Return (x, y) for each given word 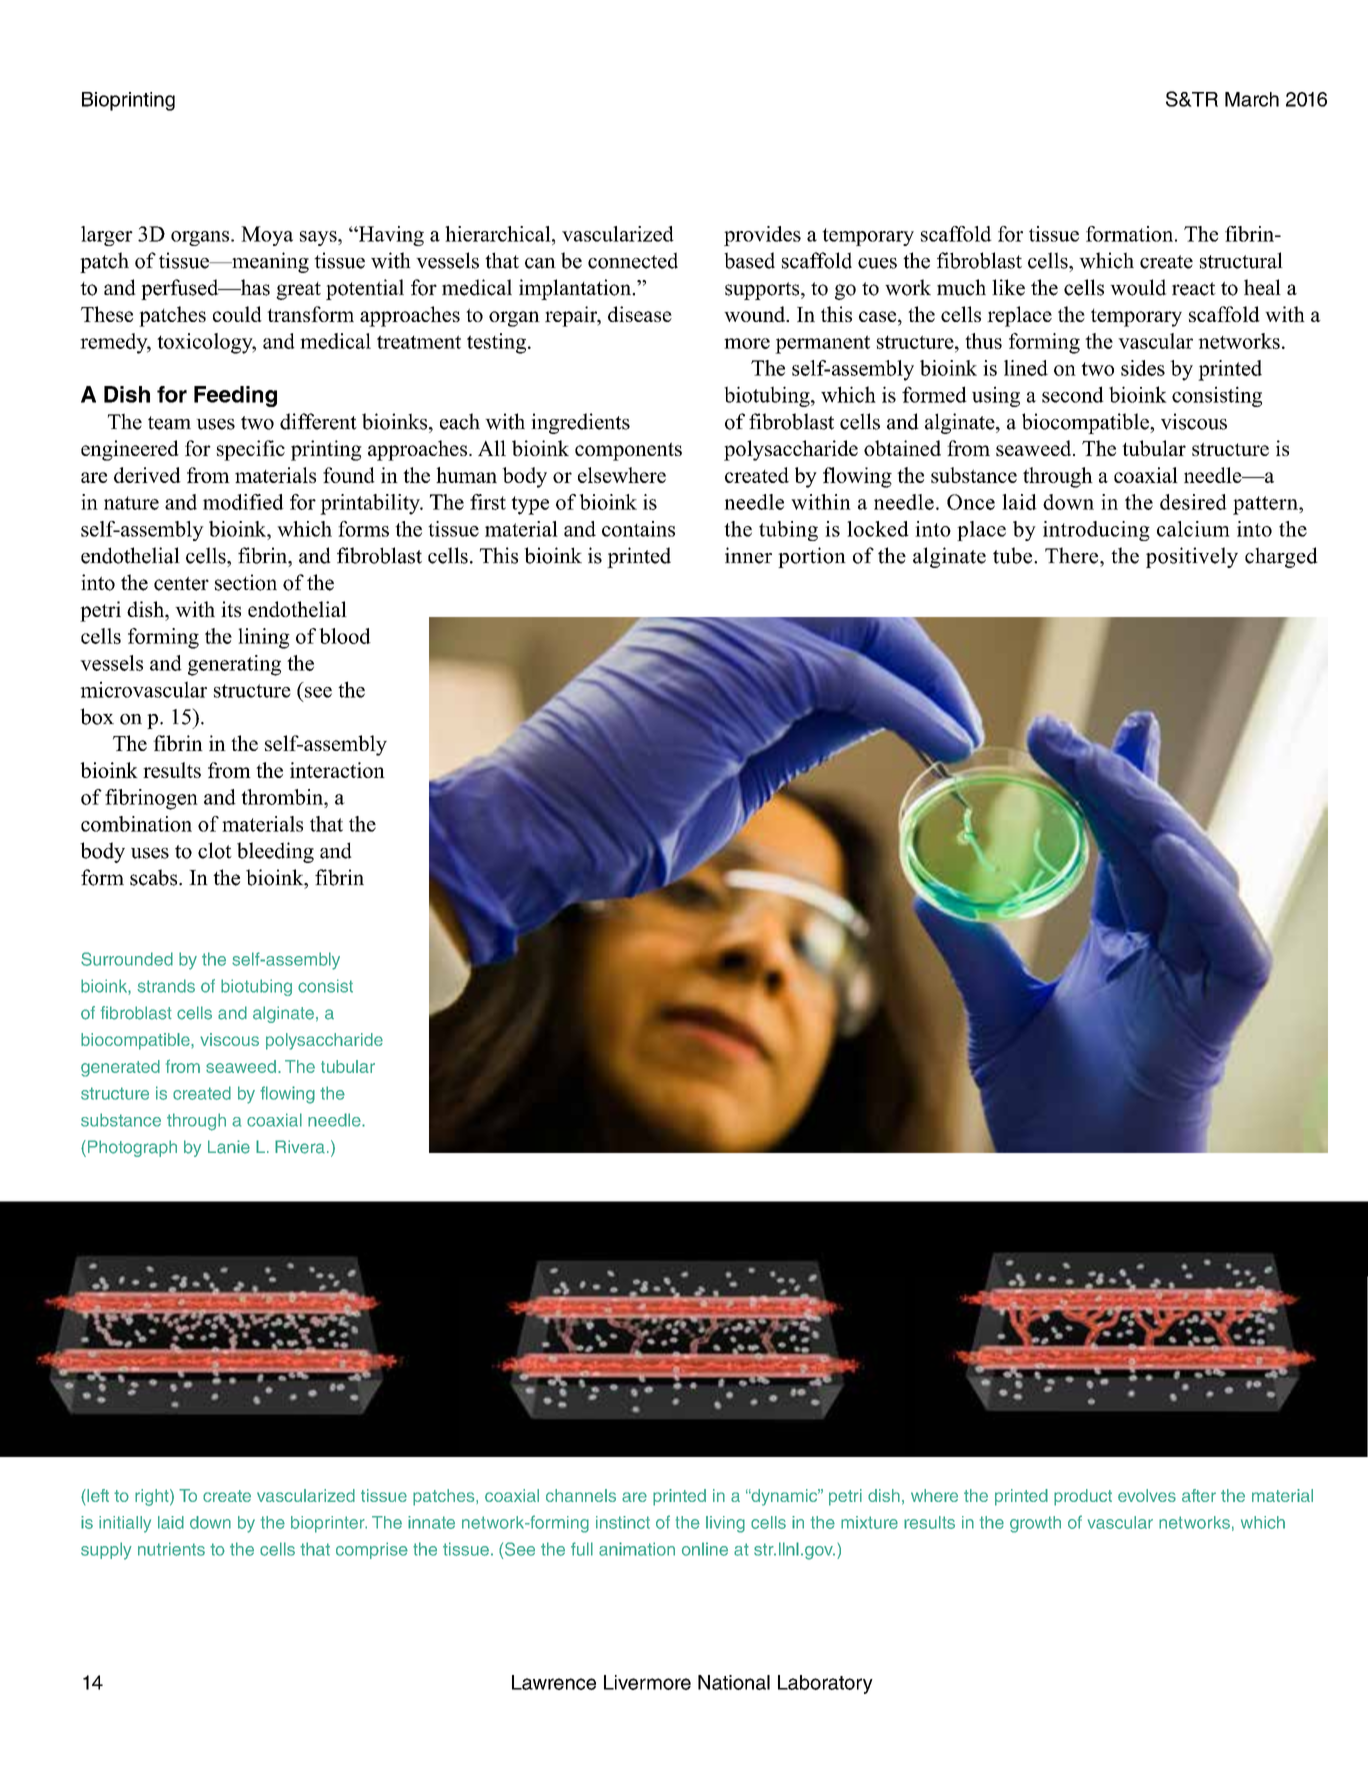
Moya (267, 236)
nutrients (171, 1549)
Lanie (229, 1147)
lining (264, 638)
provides (762, 236)
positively (1192, 557)
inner (748, 555)
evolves (1147, 1495)
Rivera (300, 1147)
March (1252, 99)
